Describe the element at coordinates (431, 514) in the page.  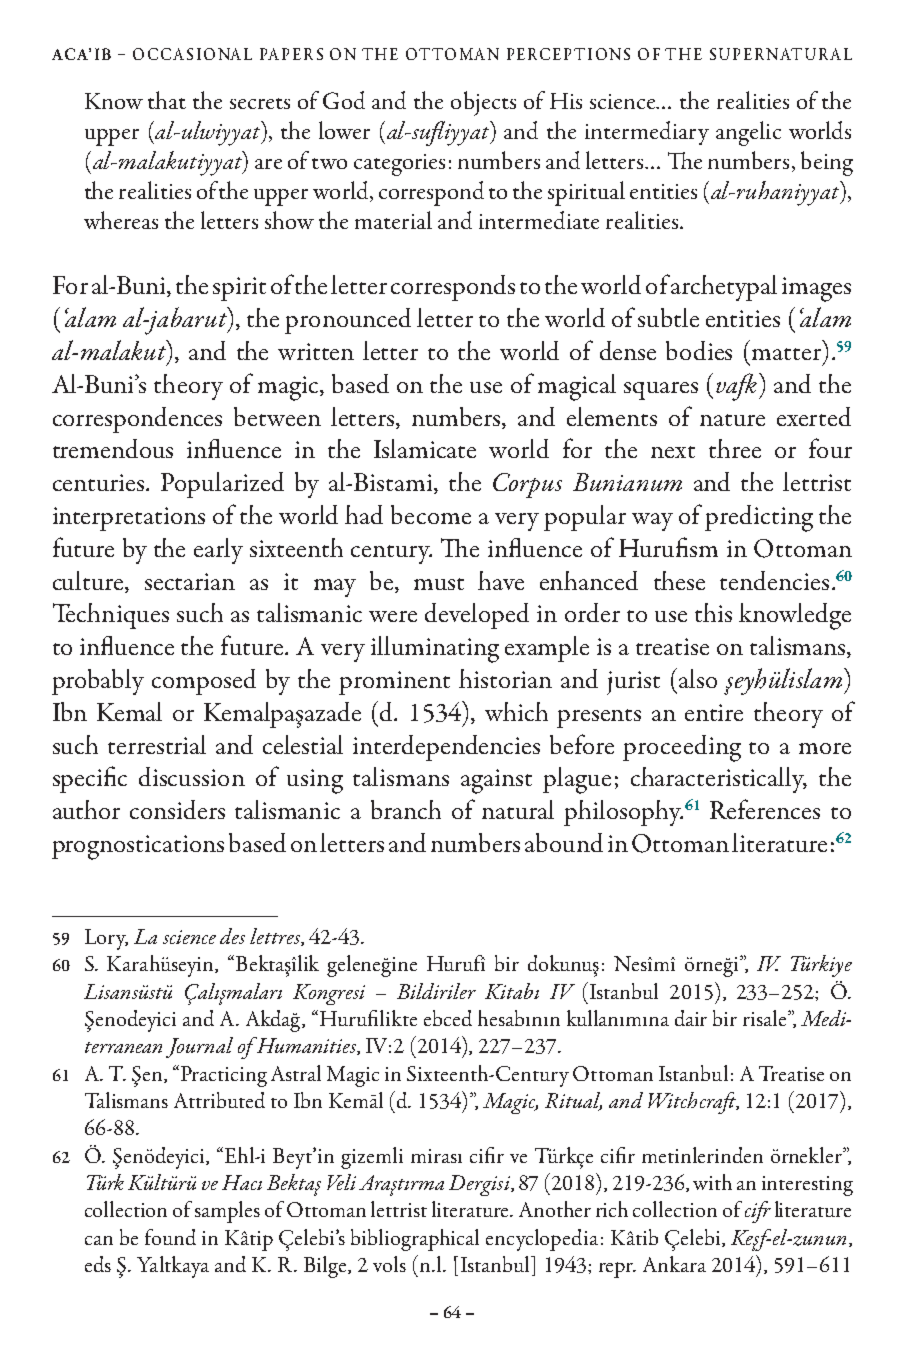
I see `become` at that location.
